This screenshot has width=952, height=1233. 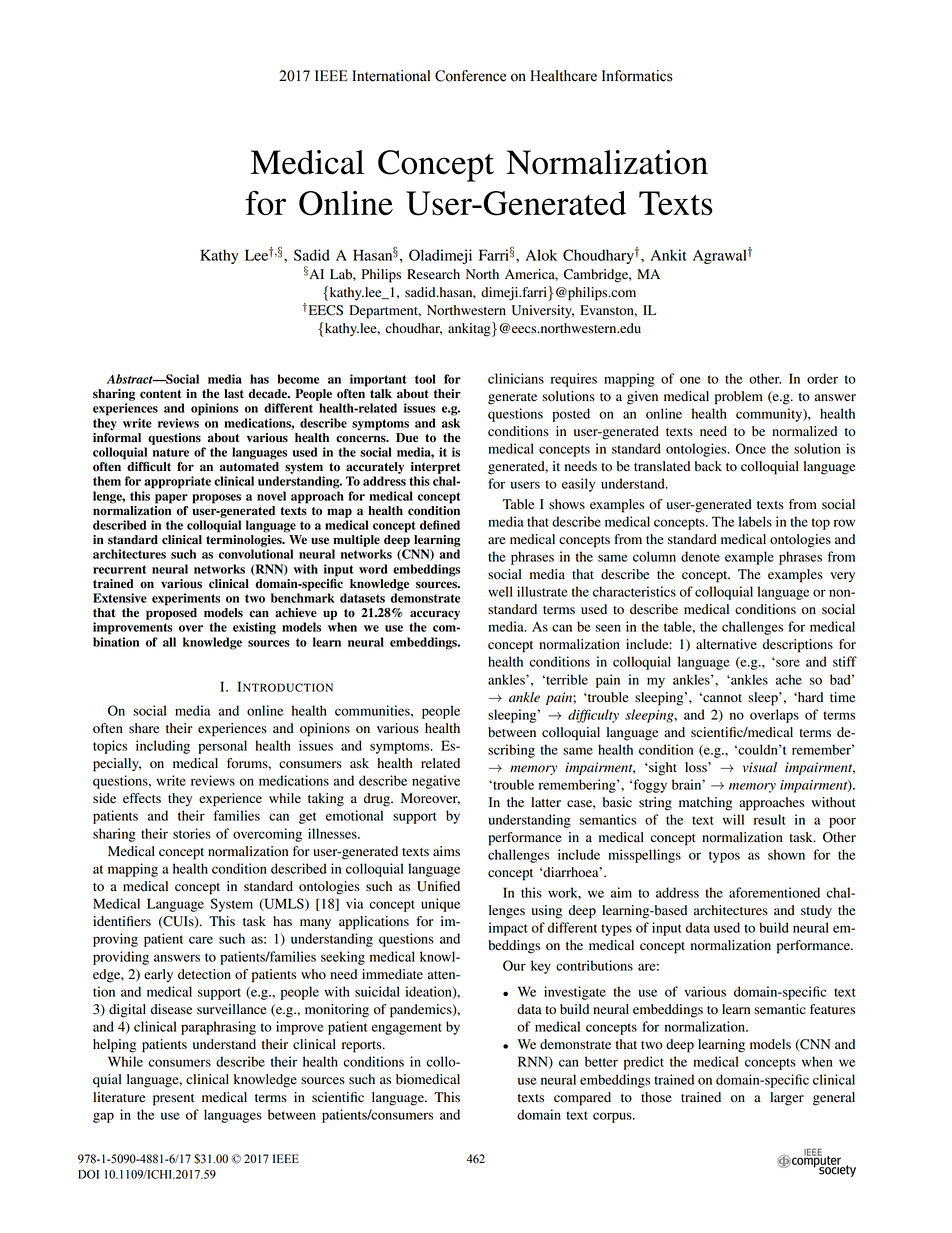 I want to click on Informatics, so click(x=637, y=76).
